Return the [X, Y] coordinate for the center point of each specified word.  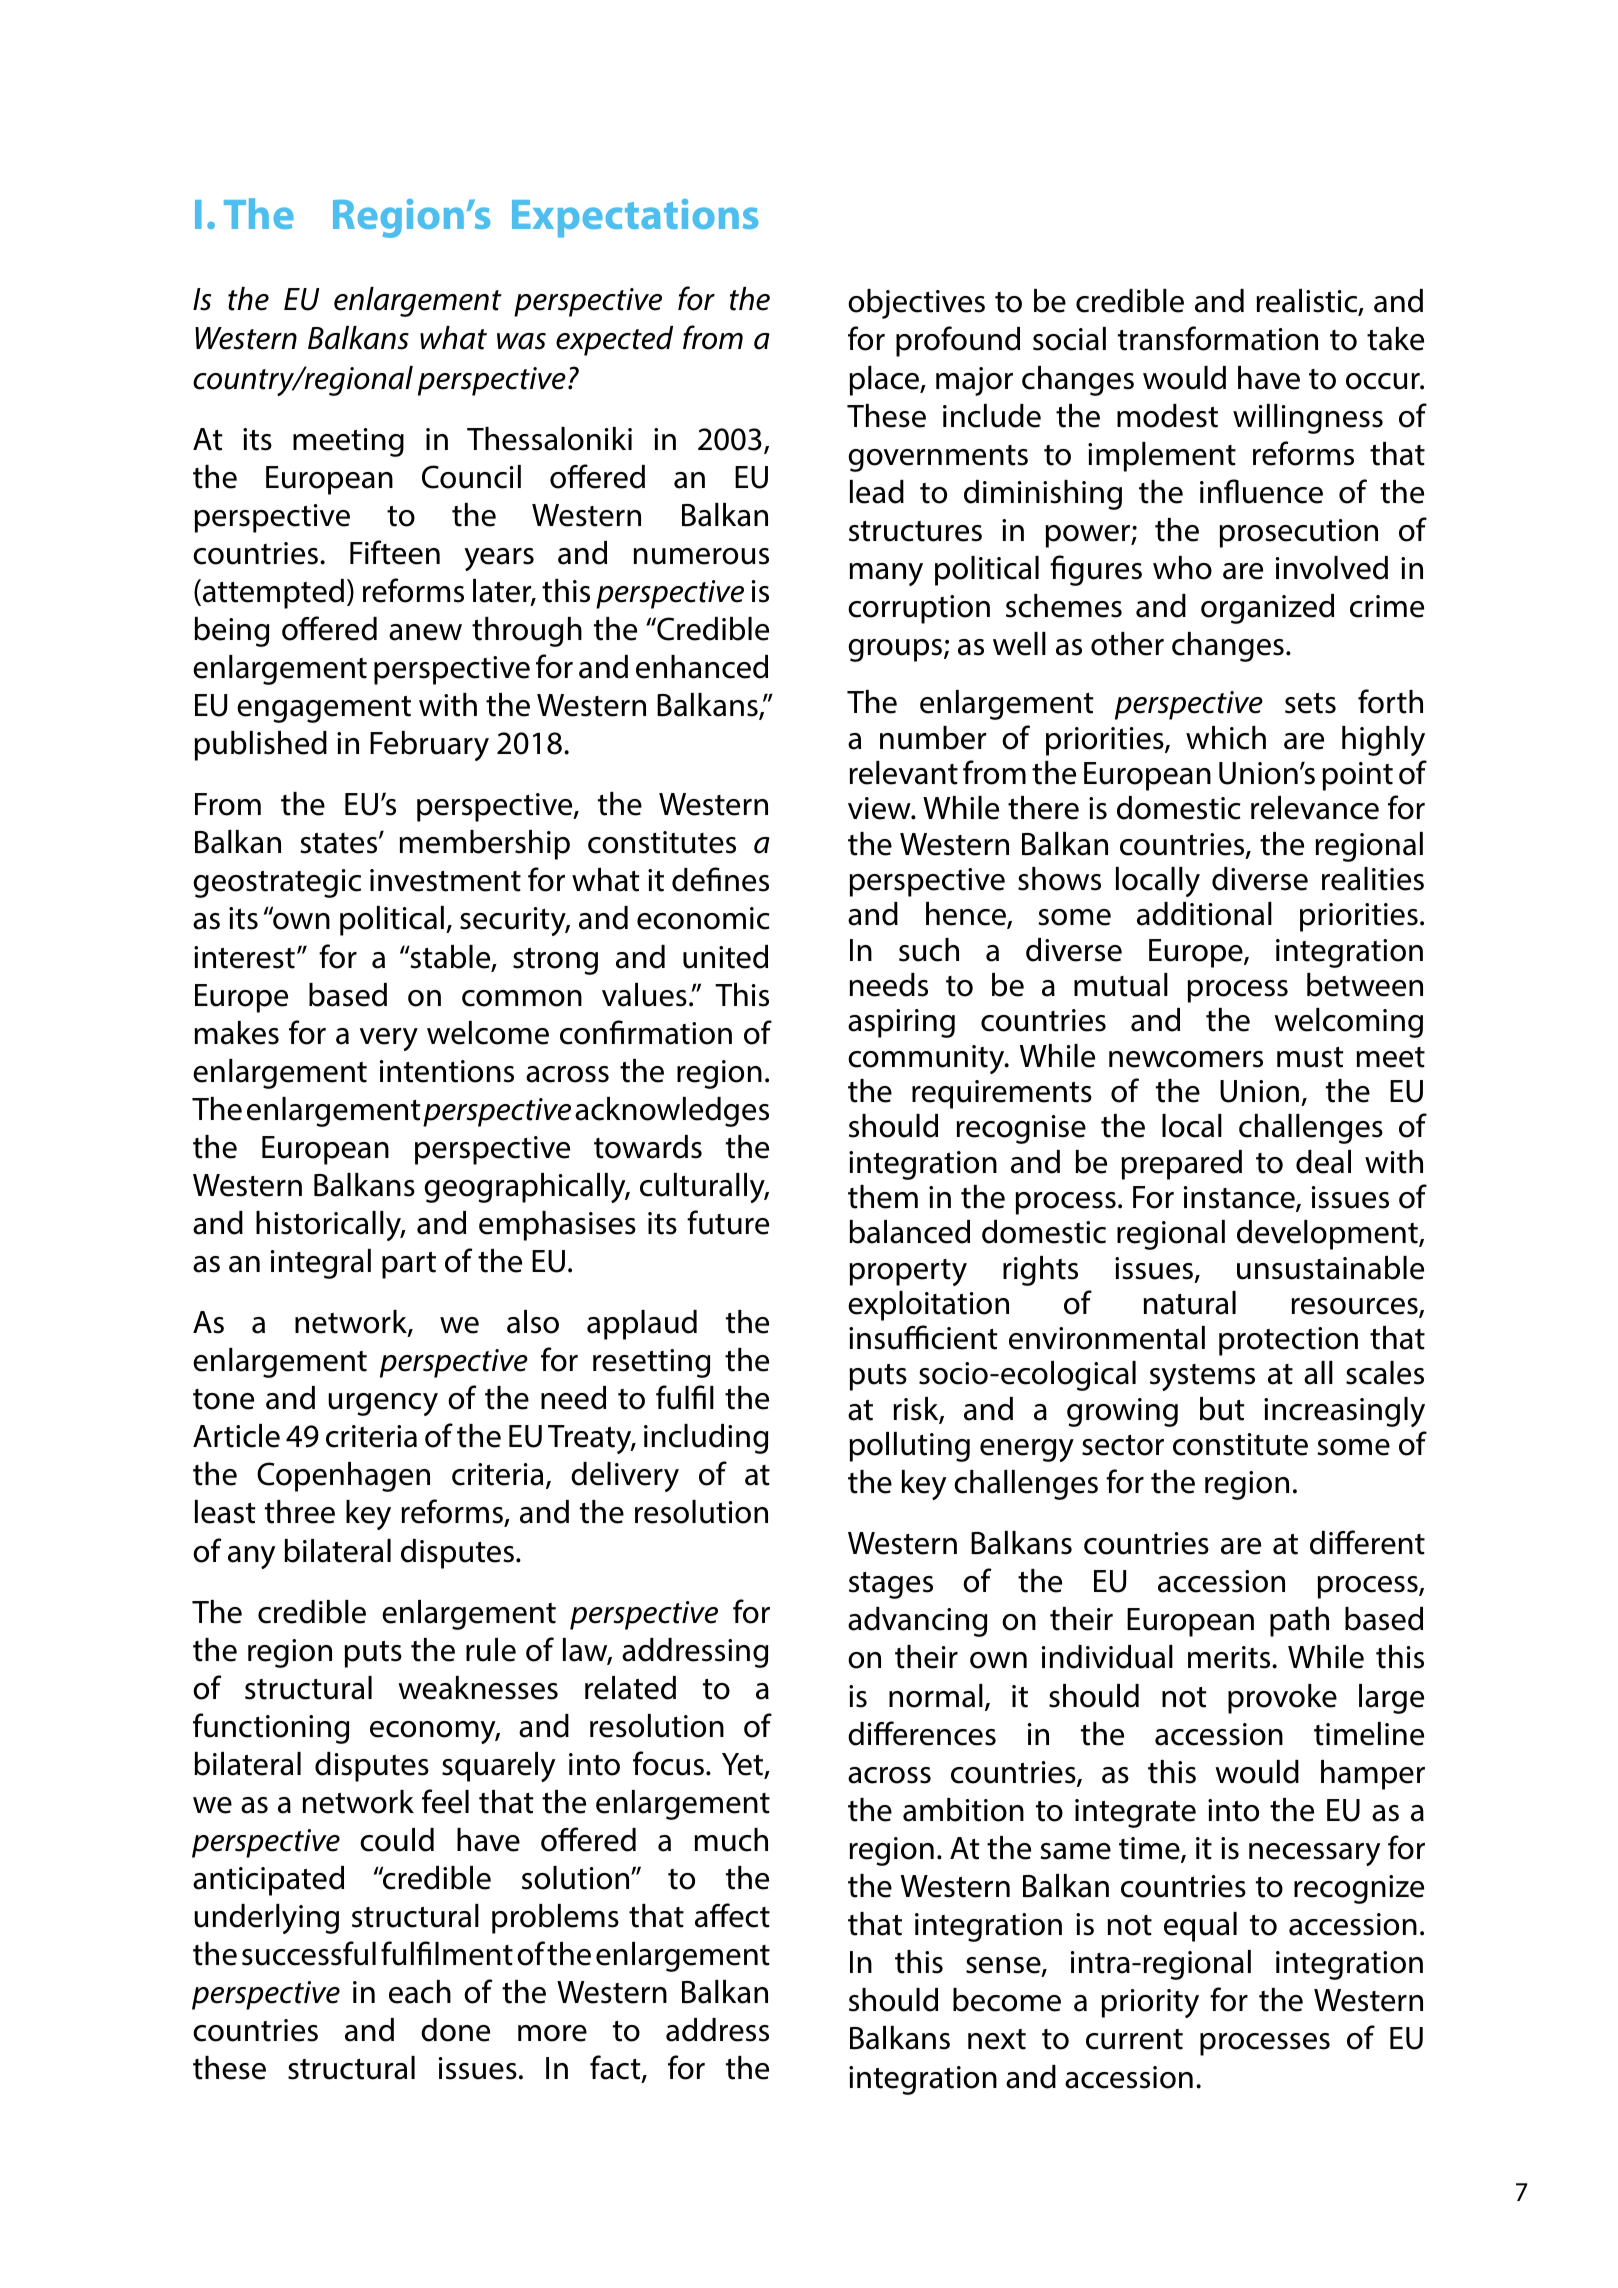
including [706, 1439]
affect [732, 1915]
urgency [383, 1404]
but [1222, 1409]
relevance [1315, 808]
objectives [916, 304]
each [420, 1992]
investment [445, 880]
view [880, 808]
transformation [1218, 338]
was [521, 341]
